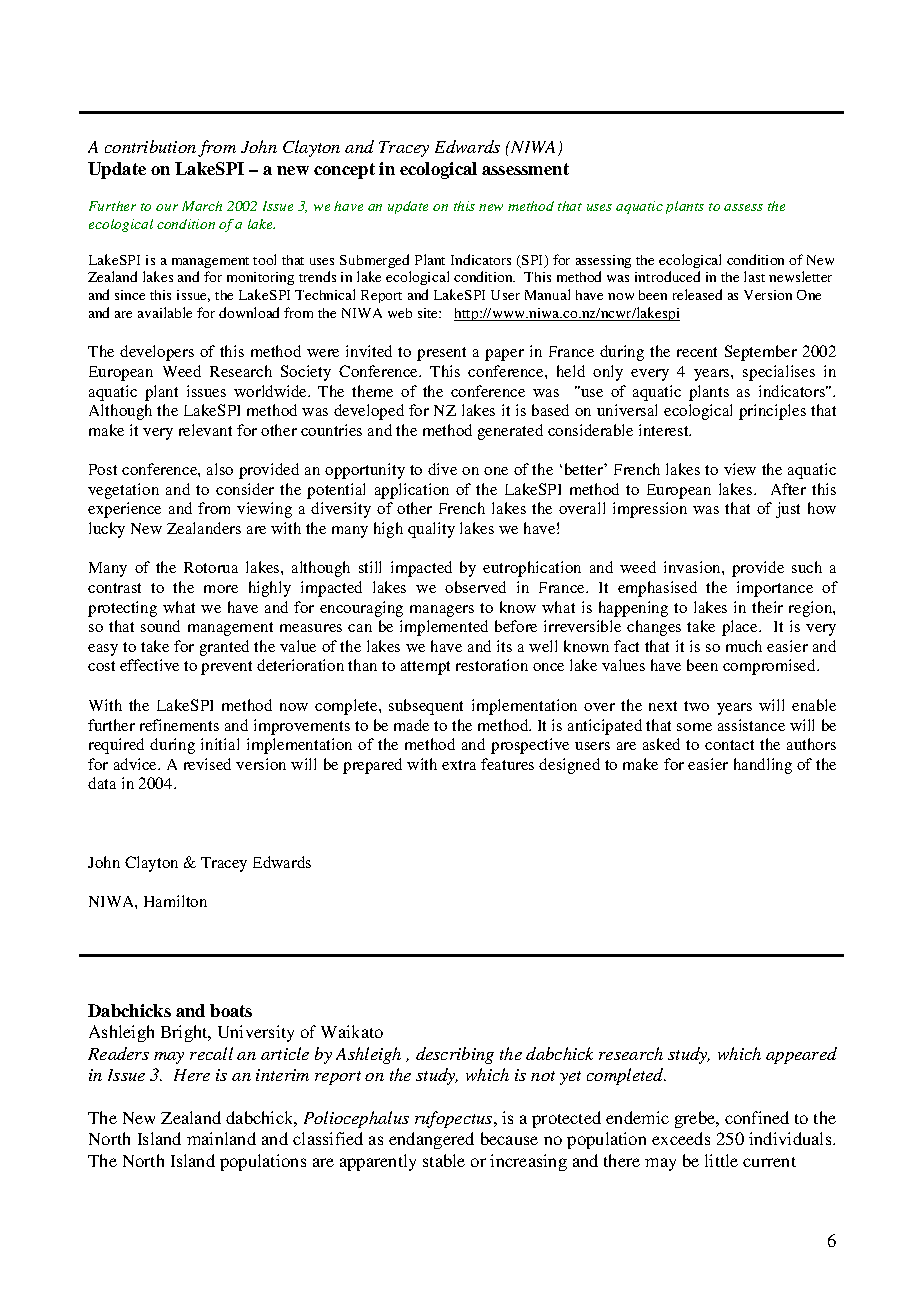 Image resolution: width=924 pixels, height=1308 pixels. I want to click on Submerged, so click(374, 261).
